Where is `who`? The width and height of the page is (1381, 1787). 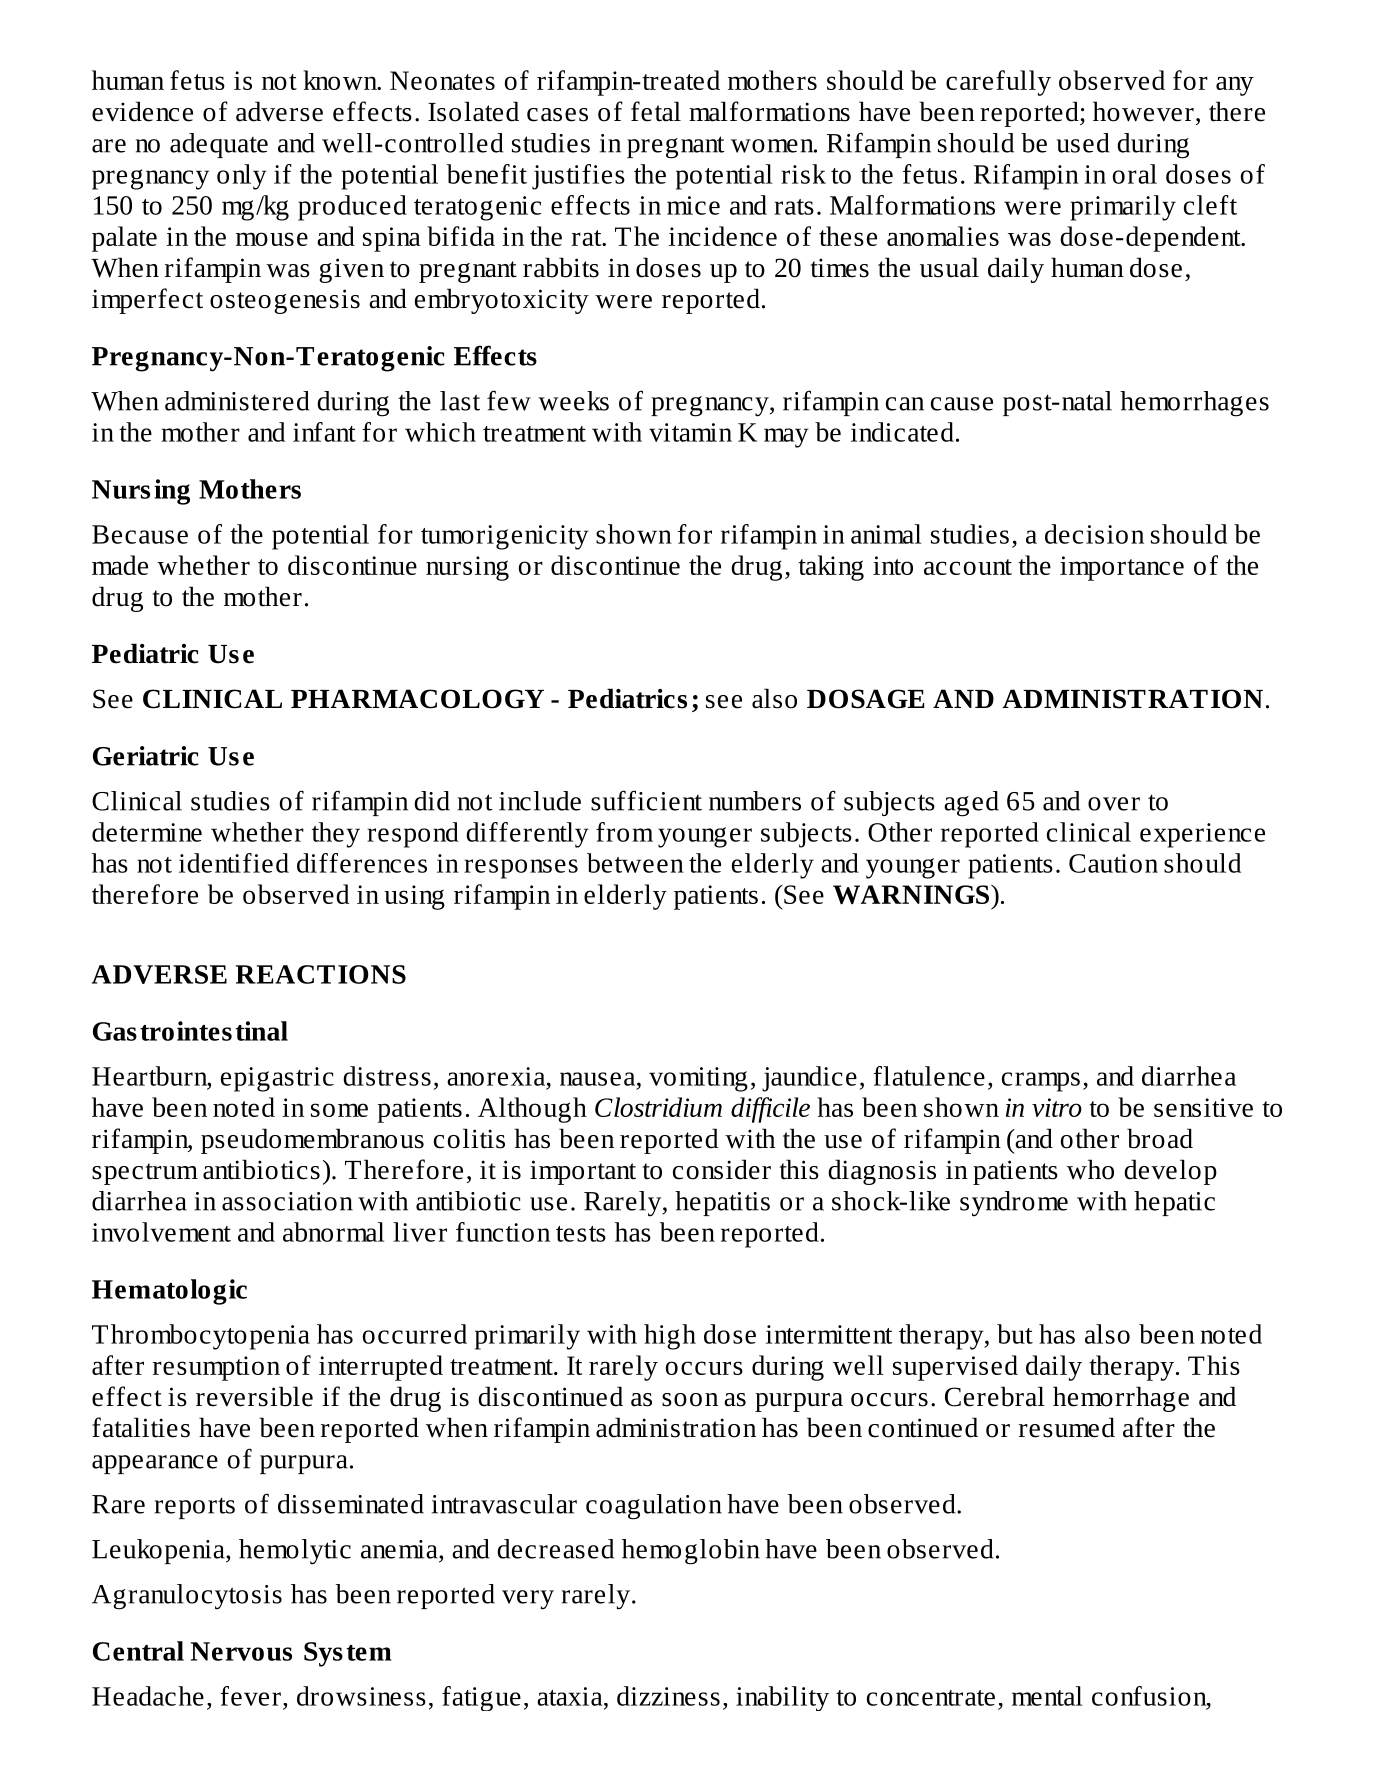
who is located at coordinates (1090, 1169).
